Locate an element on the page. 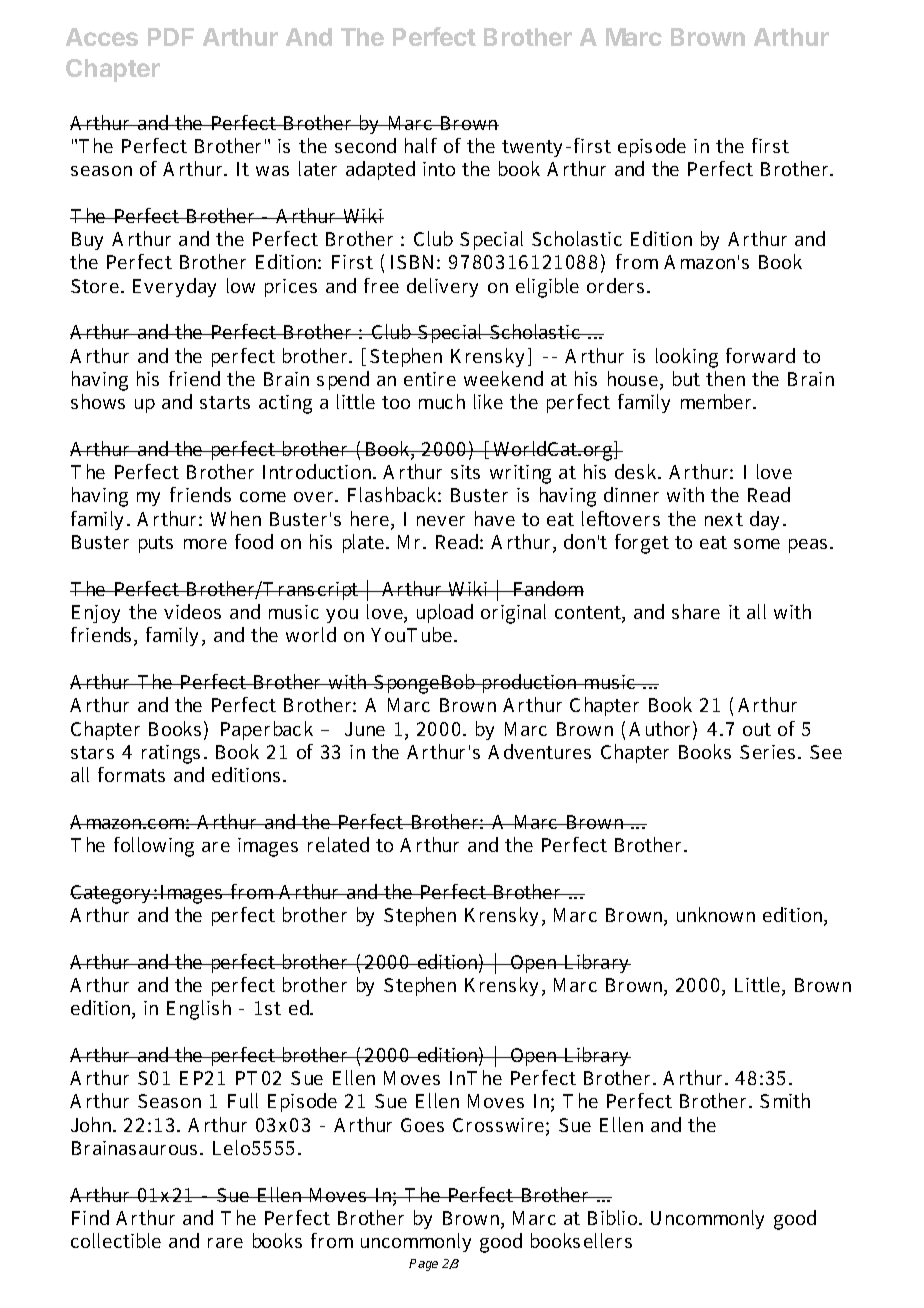 Image resolution: width=924 pixels, height=1308 pixels. rare is located at coordinates (225, 1243).
